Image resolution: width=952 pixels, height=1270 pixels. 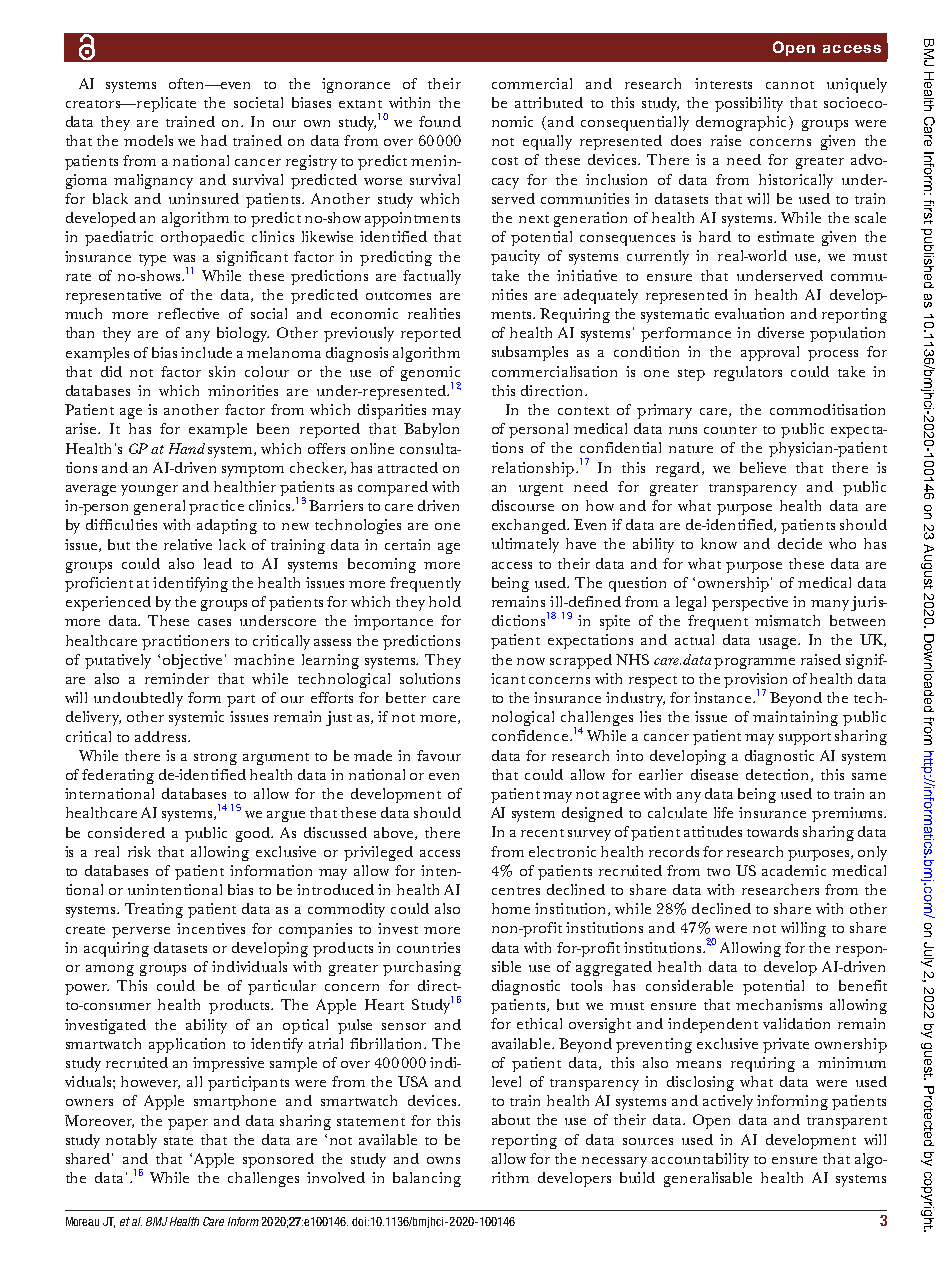 I want to click on Babylon, so click(x=431, y=430).
